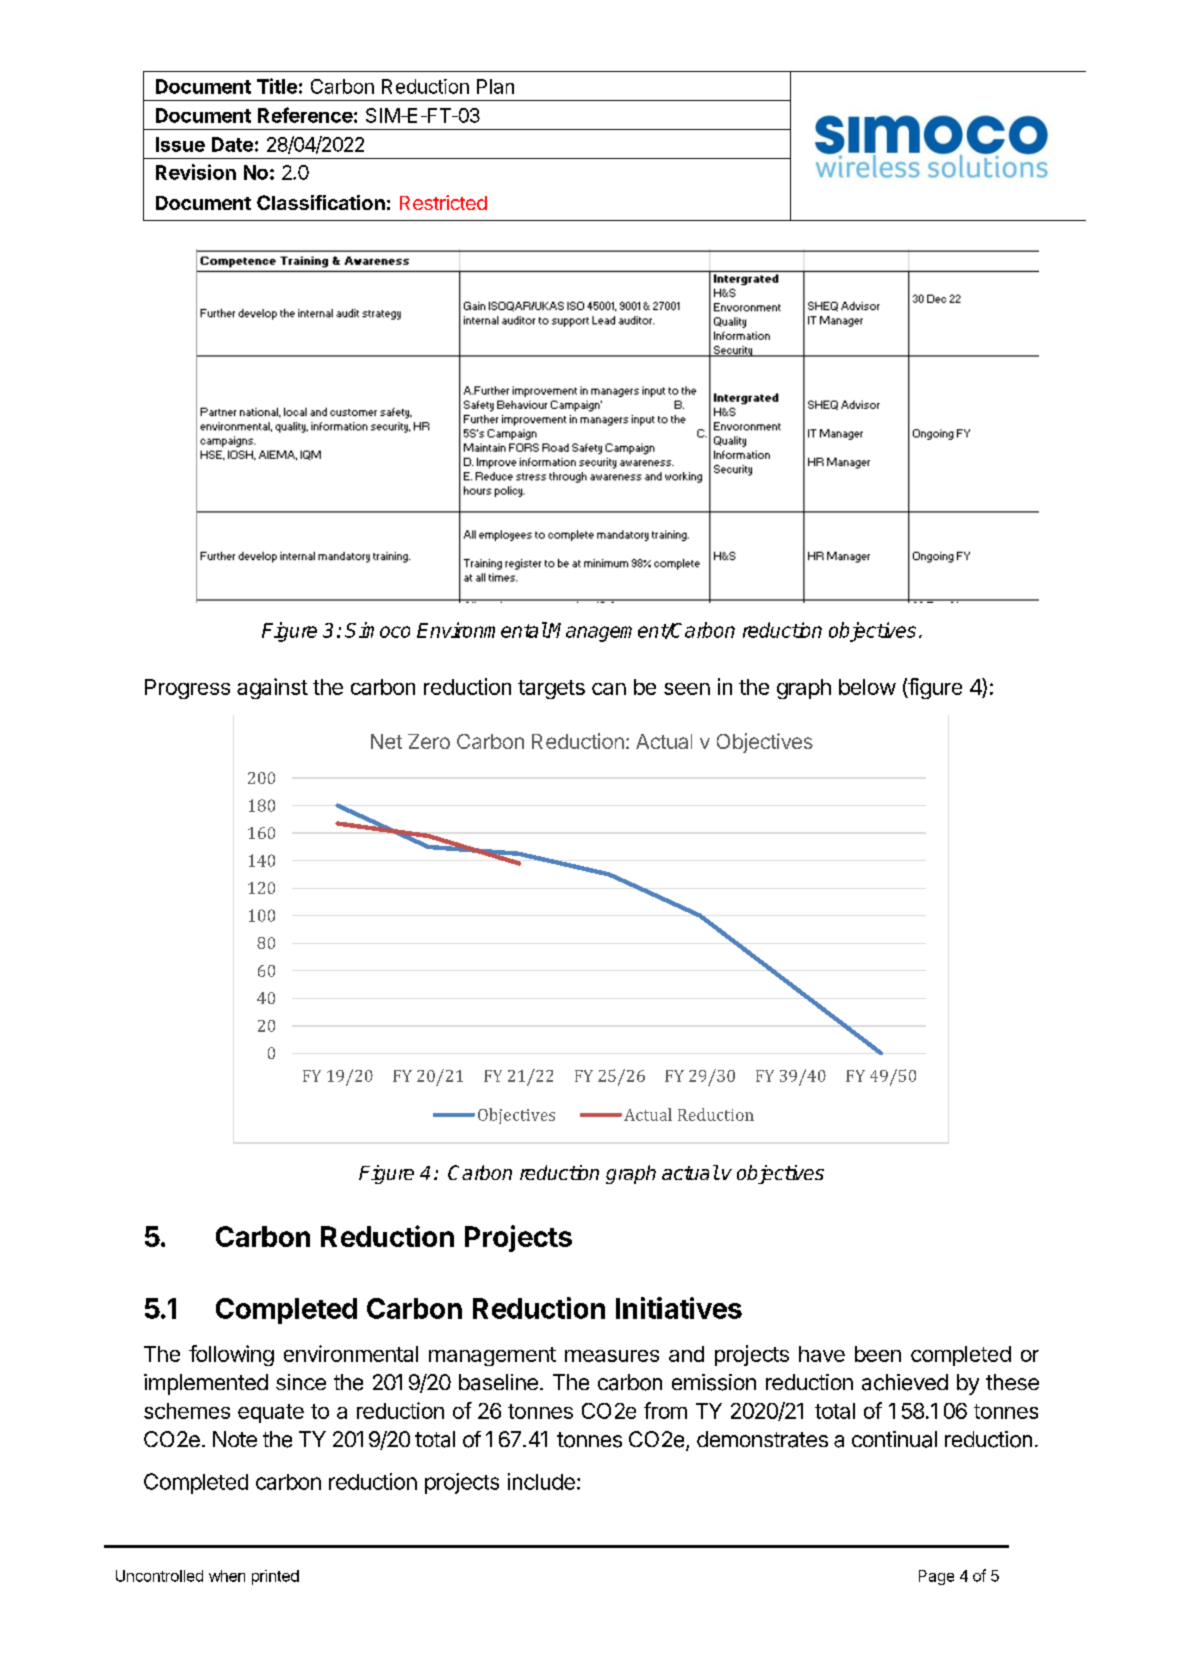 This screenshot has height=1670, width=1182. Describe the element at coordinates (232, 144) in the screenshot. I see `Date` at that location.
